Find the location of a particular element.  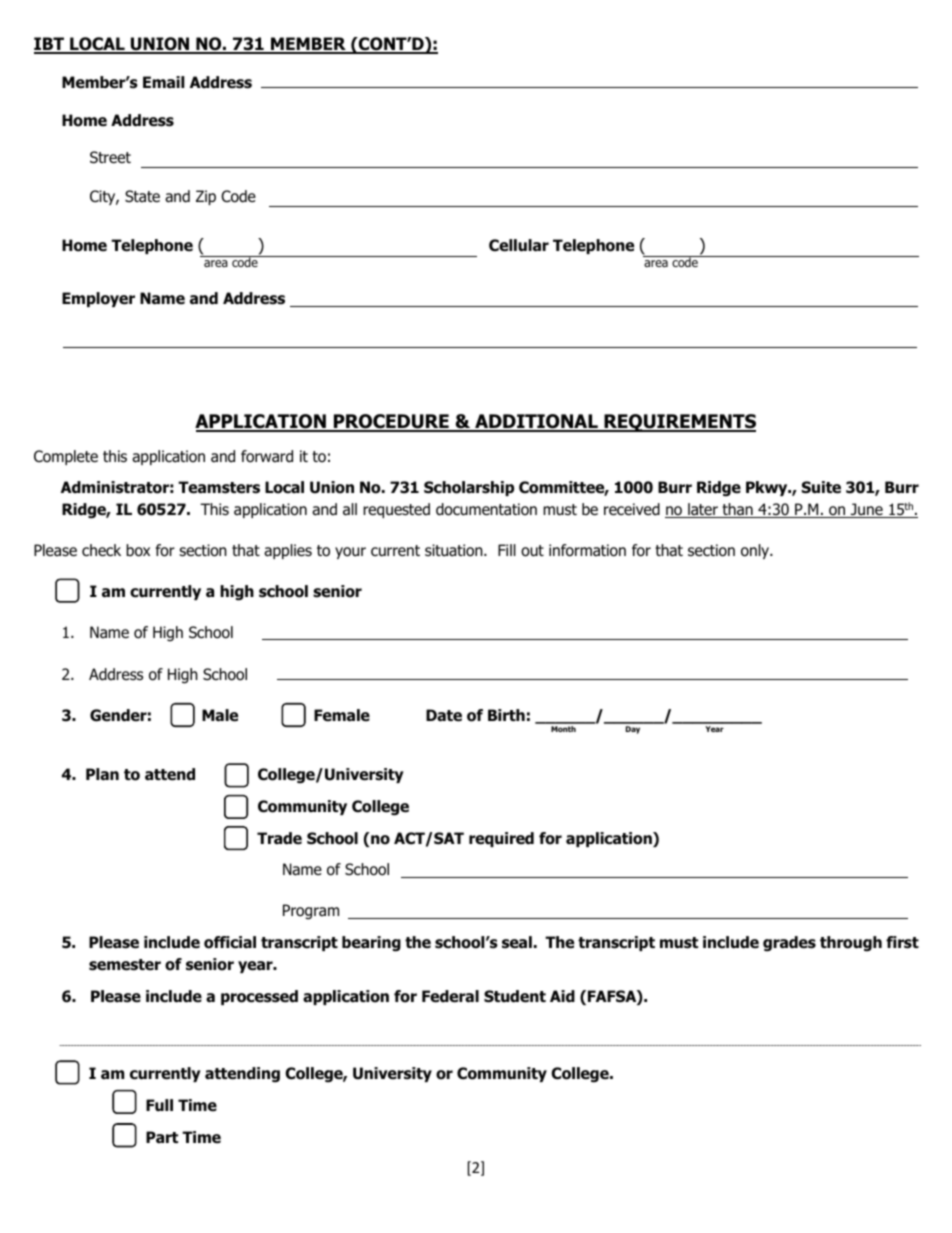

Employer is located at coordinates (98, 299).
